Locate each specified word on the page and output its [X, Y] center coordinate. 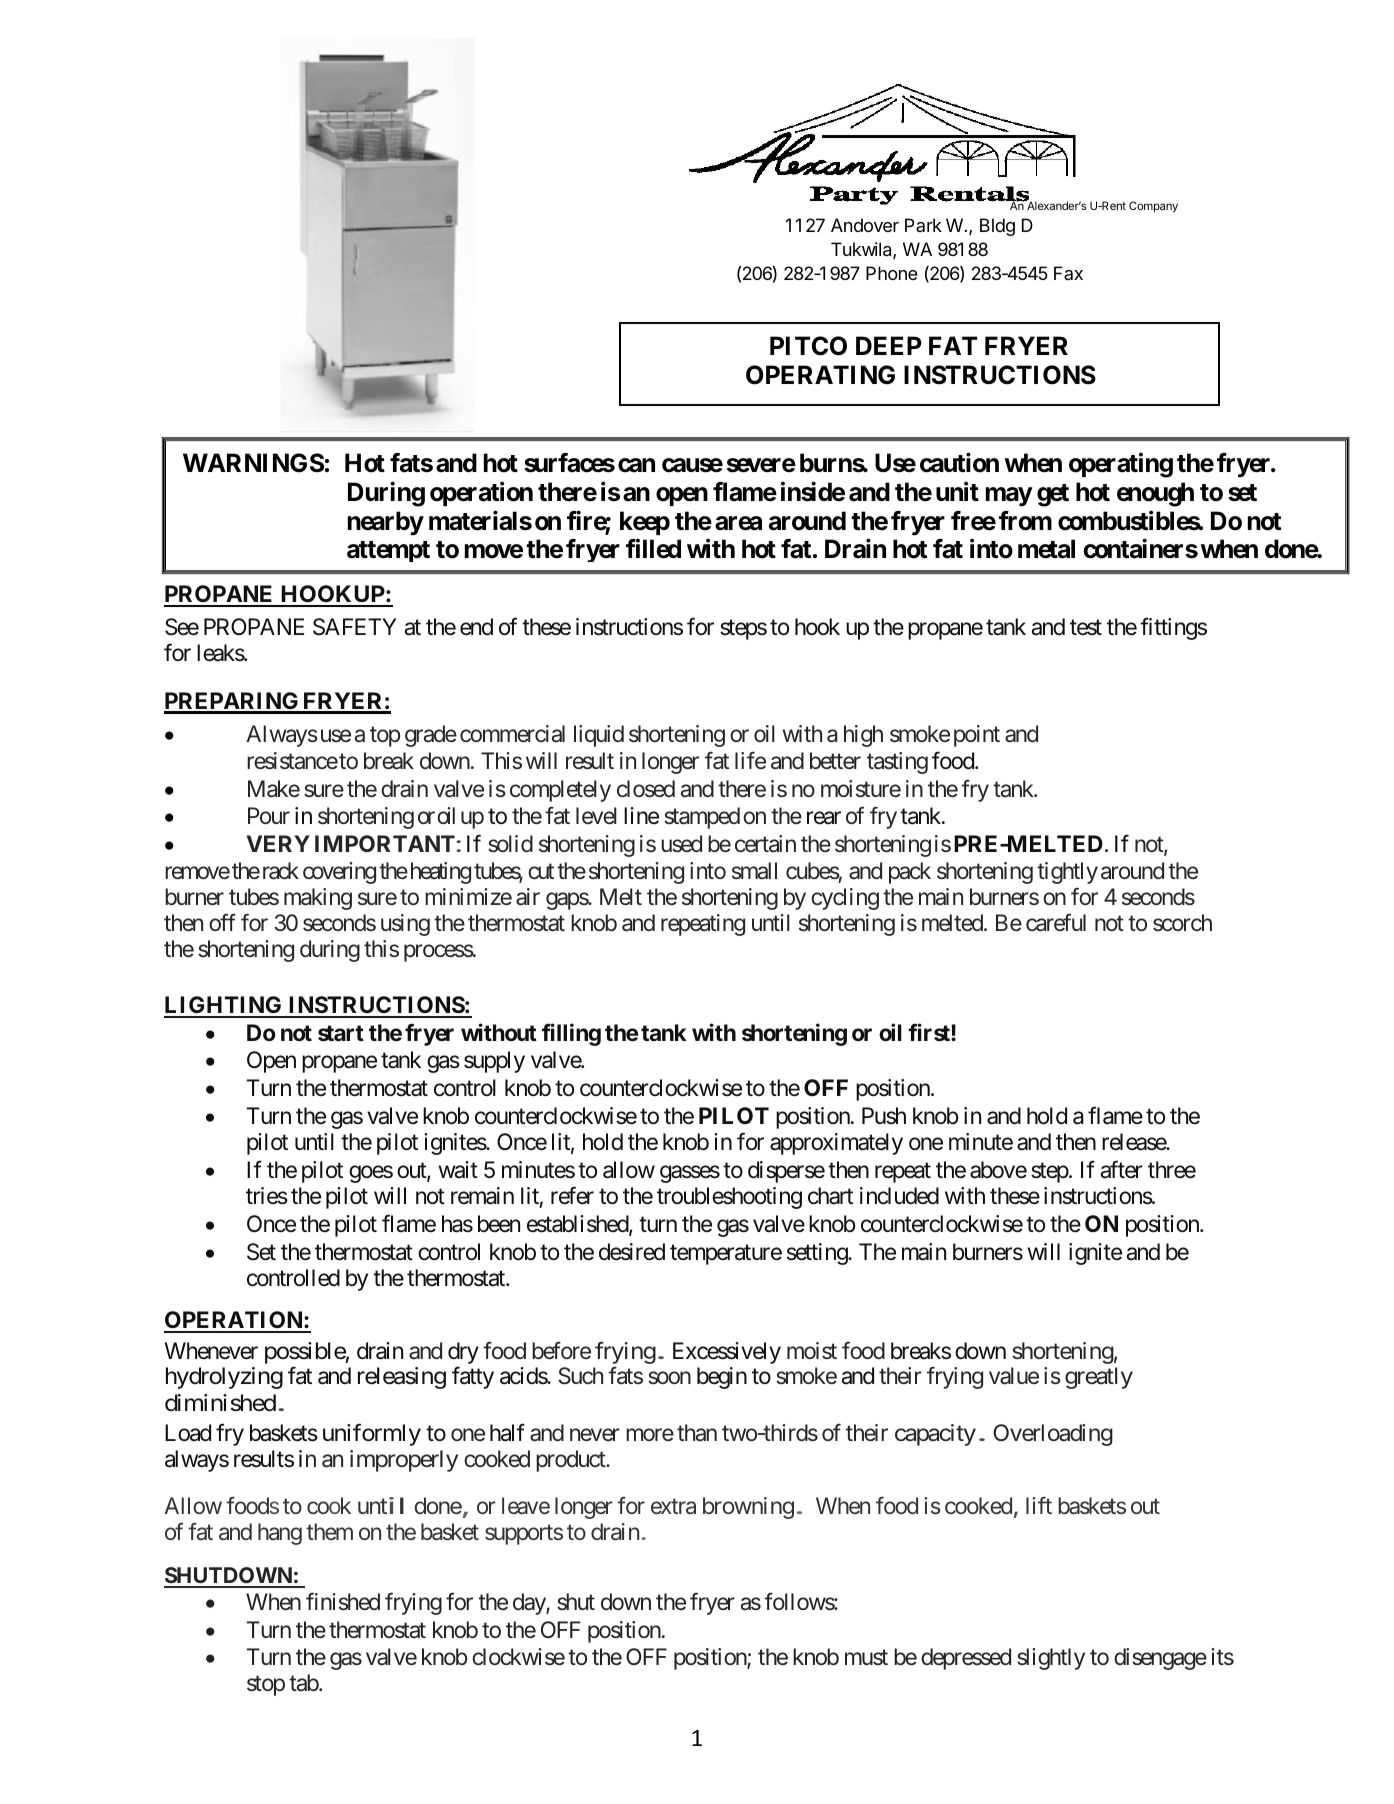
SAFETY [355, 627]
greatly [1099, 1378]
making [318, 899]
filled [653, 549]
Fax [1068, 273]
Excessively [727, 1353]
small [754, 871]
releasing [402, 1378]
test [1086, 628]
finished [343, 1601]
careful [1056, 922]
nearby [386, 523]
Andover [865, 225]
